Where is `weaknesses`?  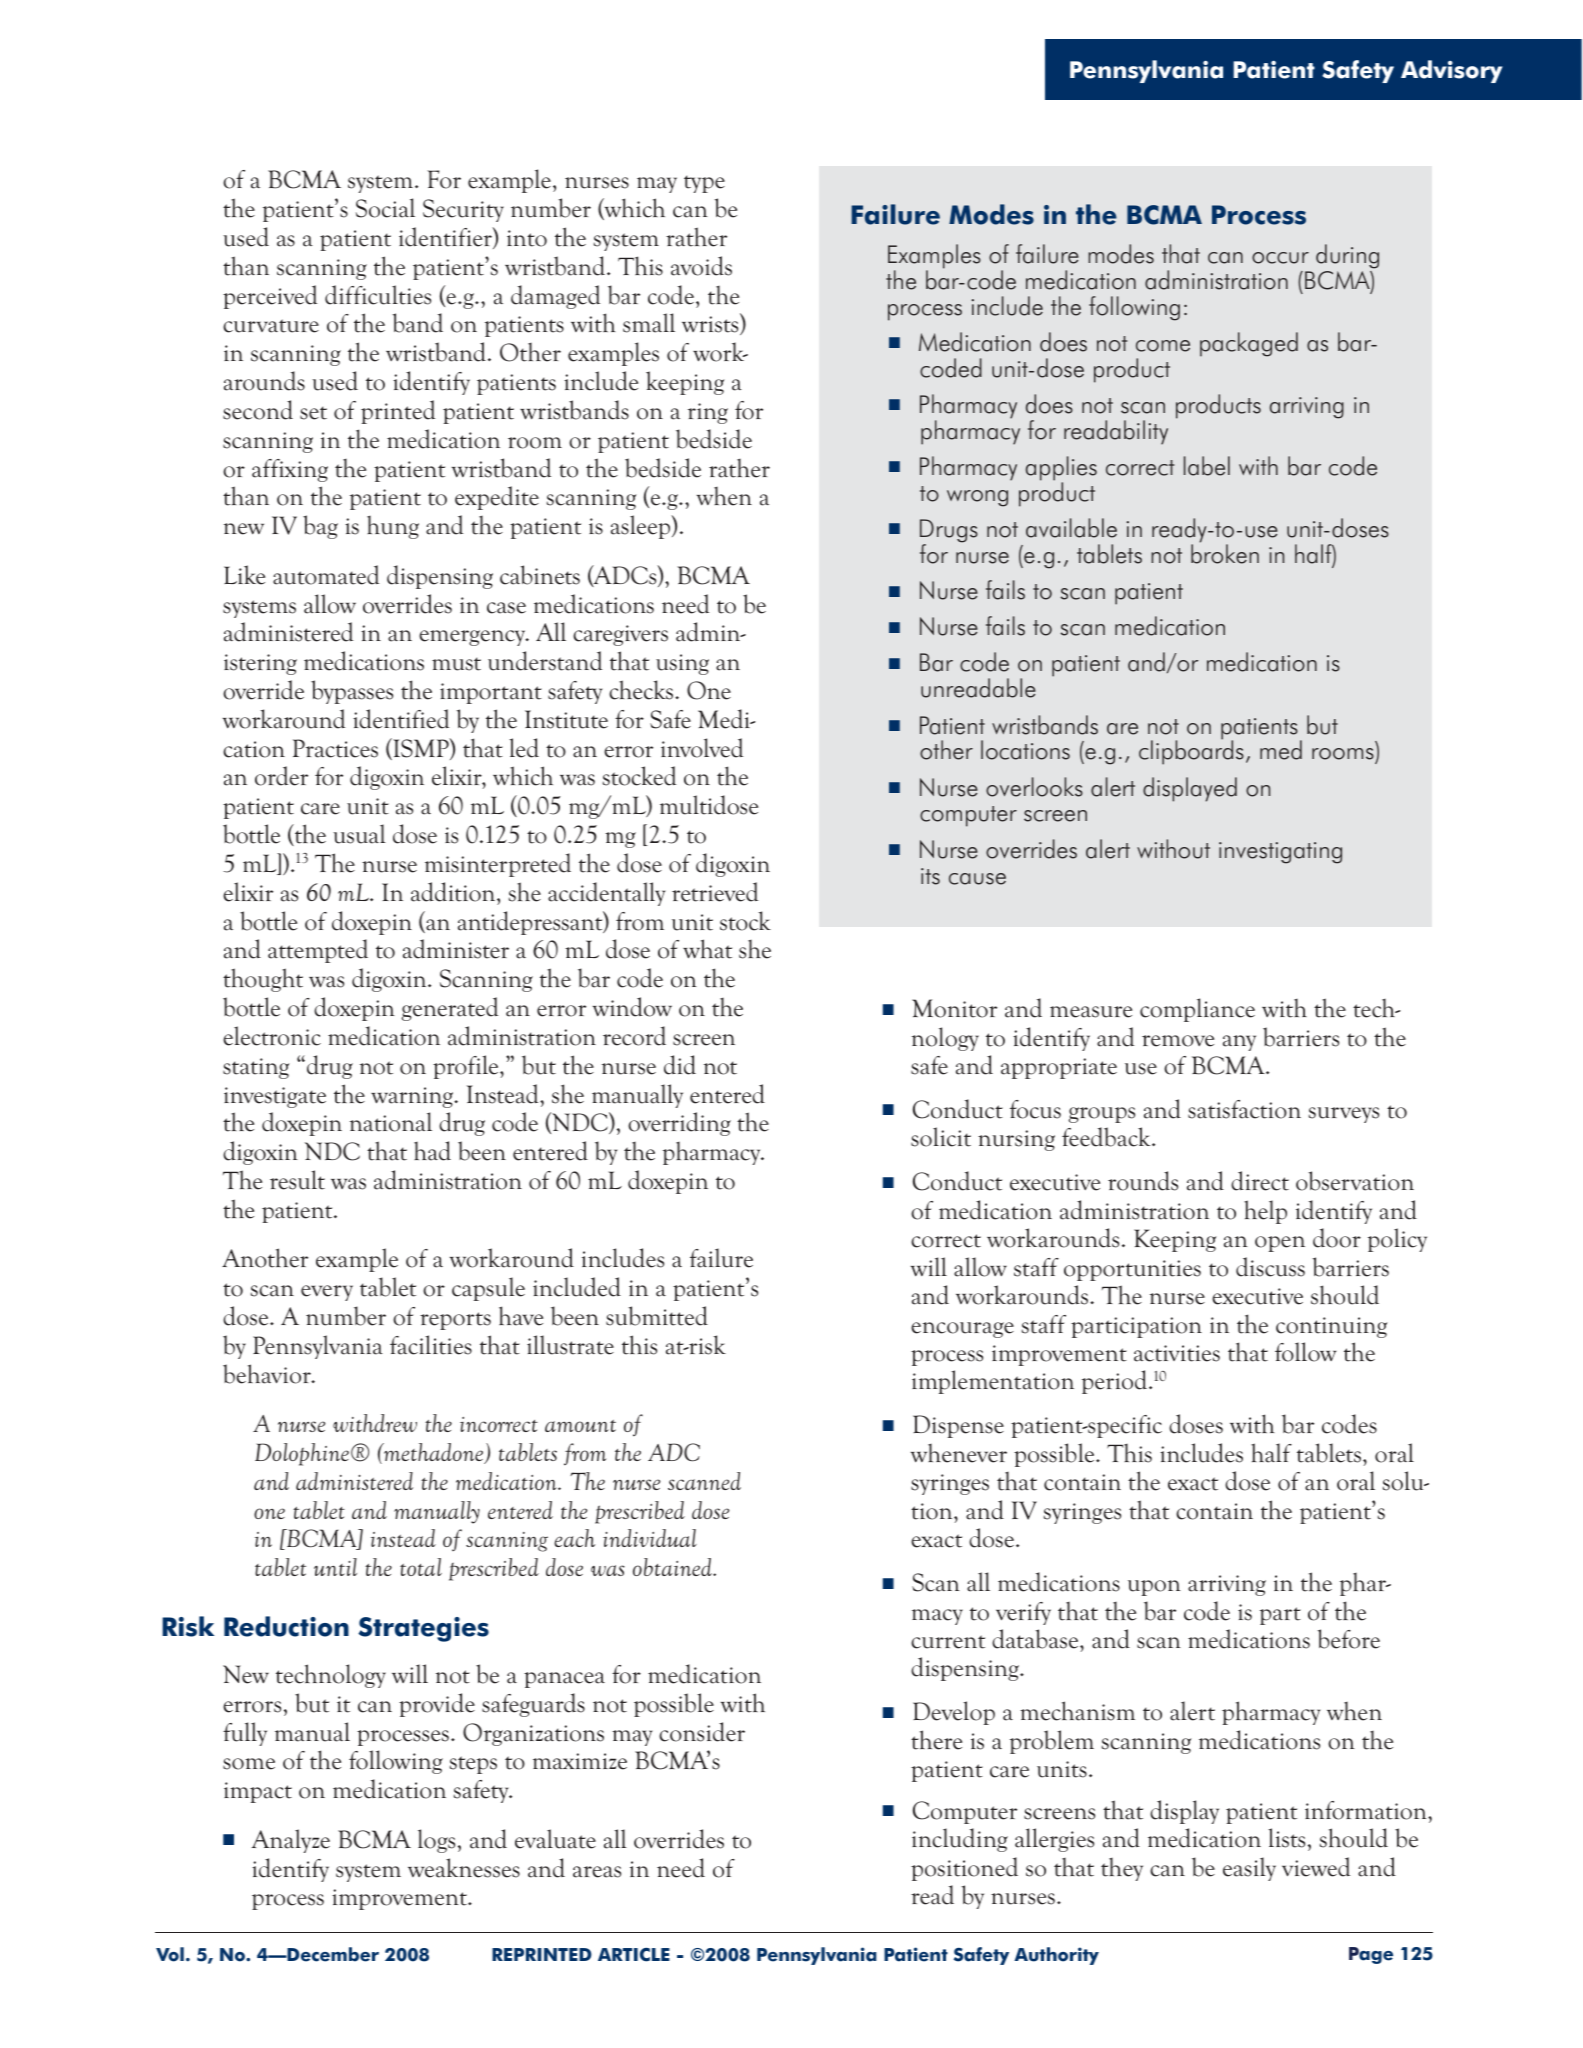 weaknesses is located at coordinates (464, 1868).
